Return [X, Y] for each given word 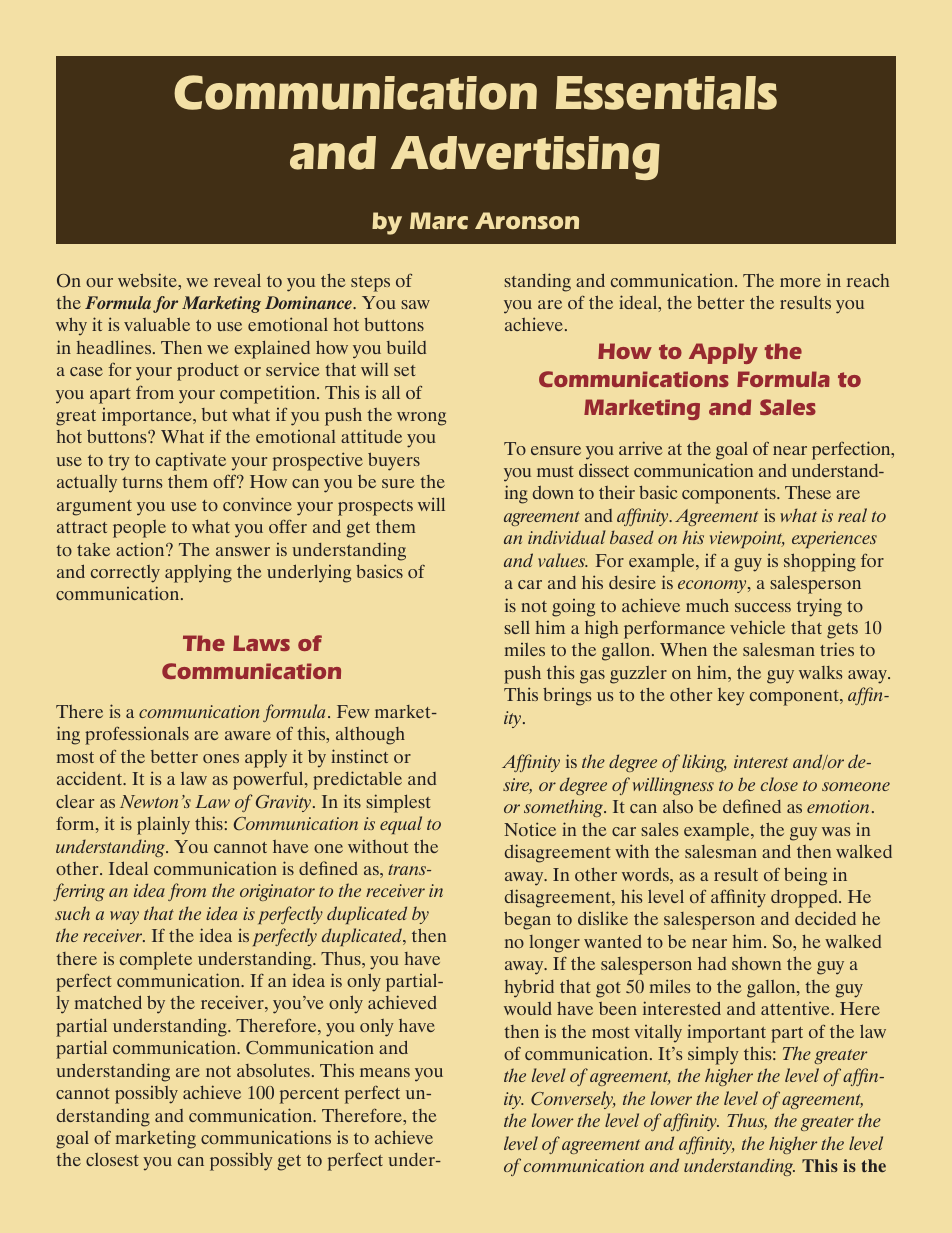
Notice [530, 829]
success [763, 607]
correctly [125, 574]
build [406, 347]
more [800, 282]
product [208, 371]
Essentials [666, 93]
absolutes [275, 1070]
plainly [163, 825]
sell [517, 627]
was [836, 831]
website [148, 280]
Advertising [525, 158]
